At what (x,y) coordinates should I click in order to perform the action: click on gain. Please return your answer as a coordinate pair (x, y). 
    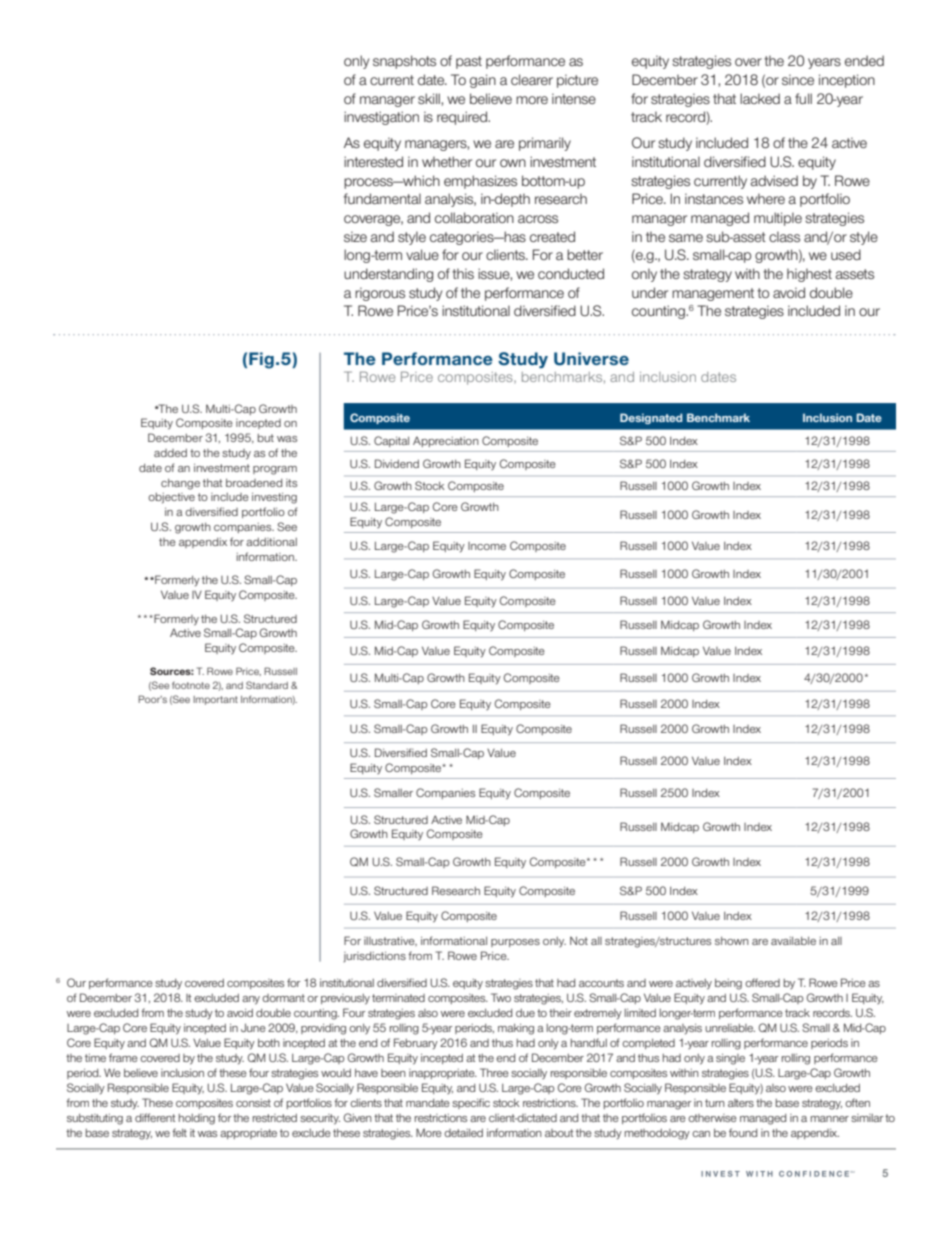
    Looking at the image, I should click on (483, 81).
